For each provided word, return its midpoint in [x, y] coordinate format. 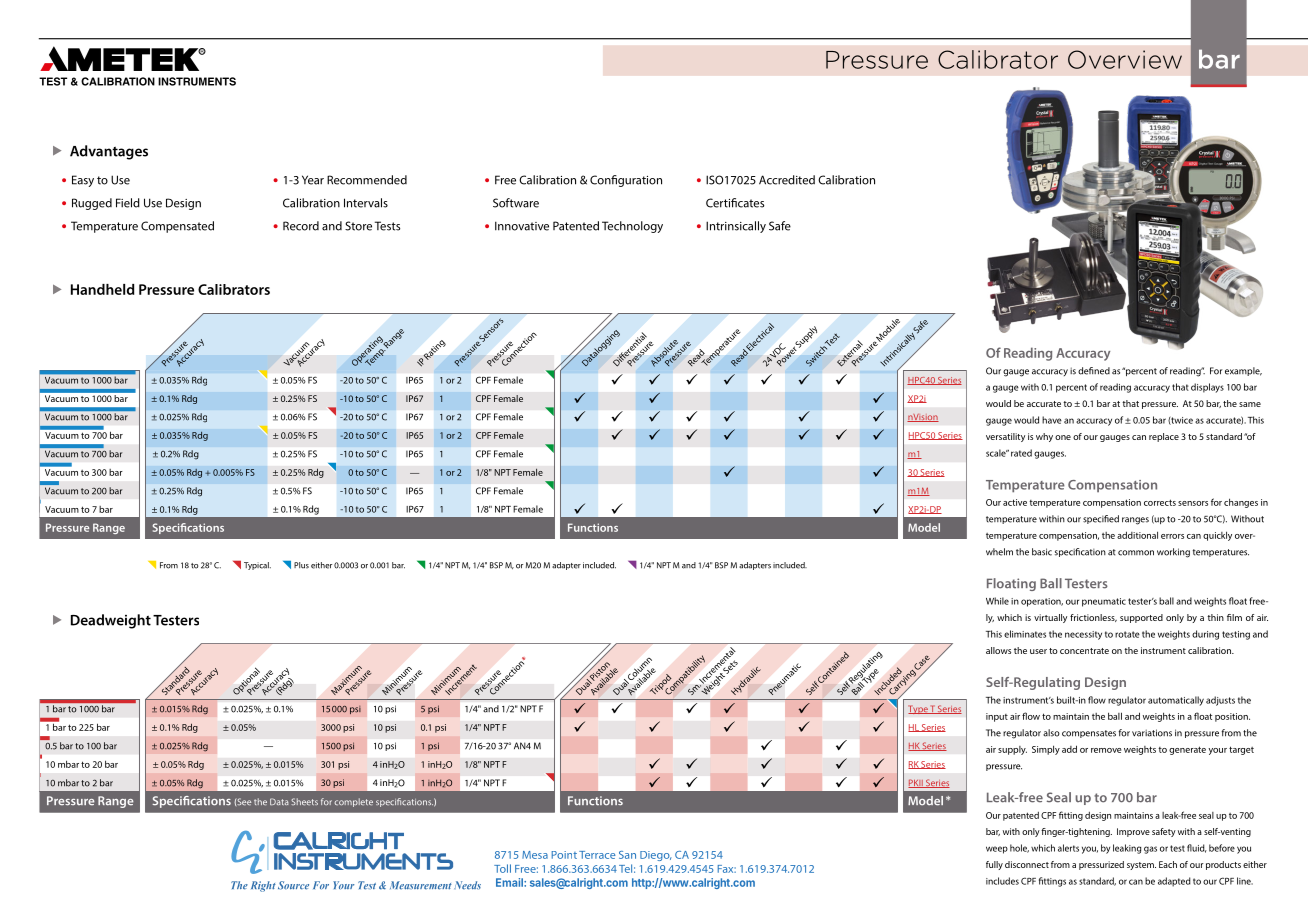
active [1015, 502]
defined [1094, 371]
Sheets [304, 801]
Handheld [102, 289]
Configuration [626, 181]
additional [1137, 535]
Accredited [787, 180]
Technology [632, 227]
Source [293, 885]
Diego [655, 856]
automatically [1176, 701]
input [997, 717]
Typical [257, 566]
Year [313, 180]
